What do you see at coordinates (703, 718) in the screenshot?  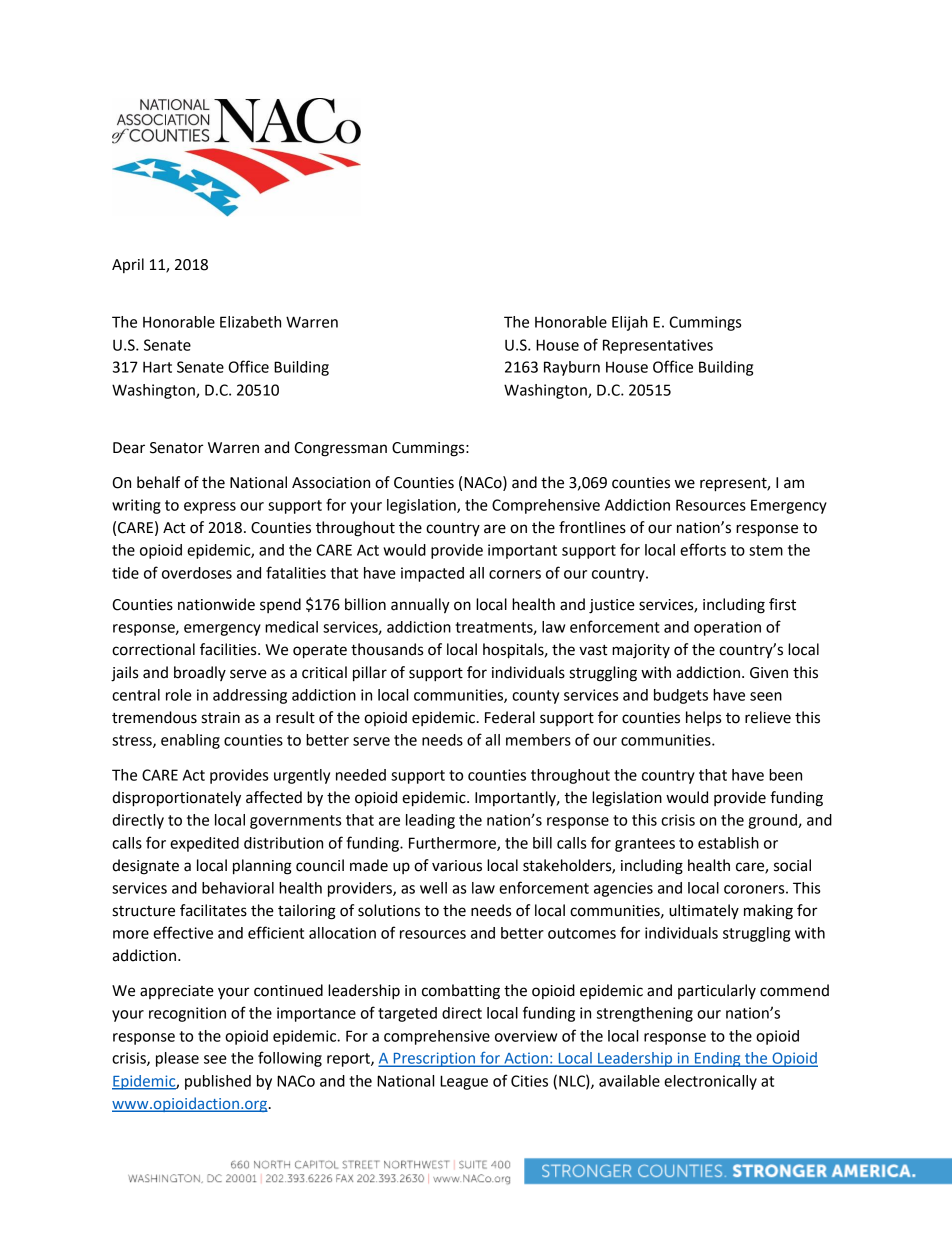 I see `helps` at bounding box center [703, 718].
